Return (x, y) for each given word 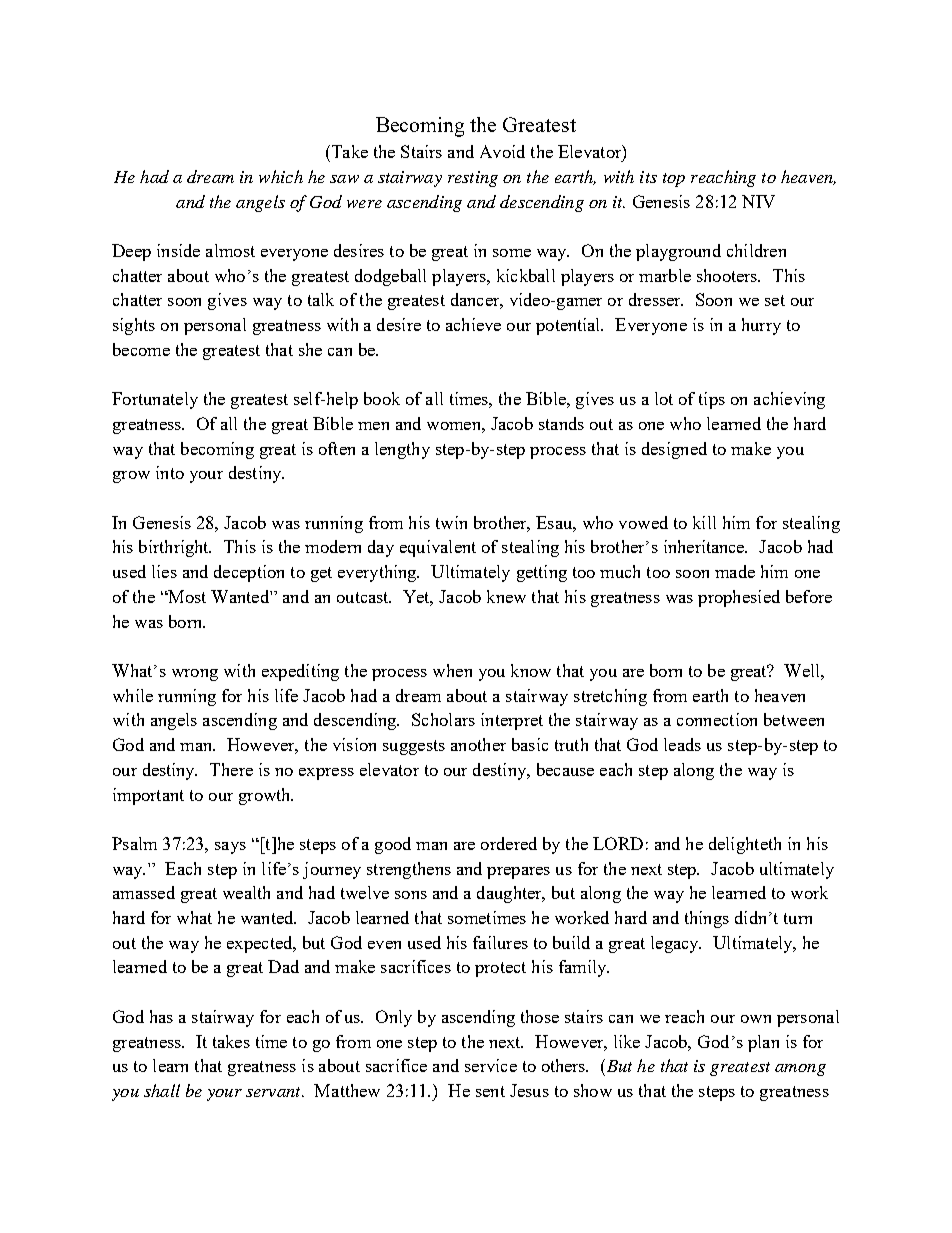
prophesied (739, 598)
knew (506, 596)
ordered (509, 843)
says (230, 848)
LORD (618, 843)
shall (162, 1090)
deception (249, 573)
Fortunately (155, 400)
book (382, 398)
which (281, 176)
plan (763, 1043)
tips (712, 400)
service (491, 1065)
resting (473, 179)
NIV (758, 201)
